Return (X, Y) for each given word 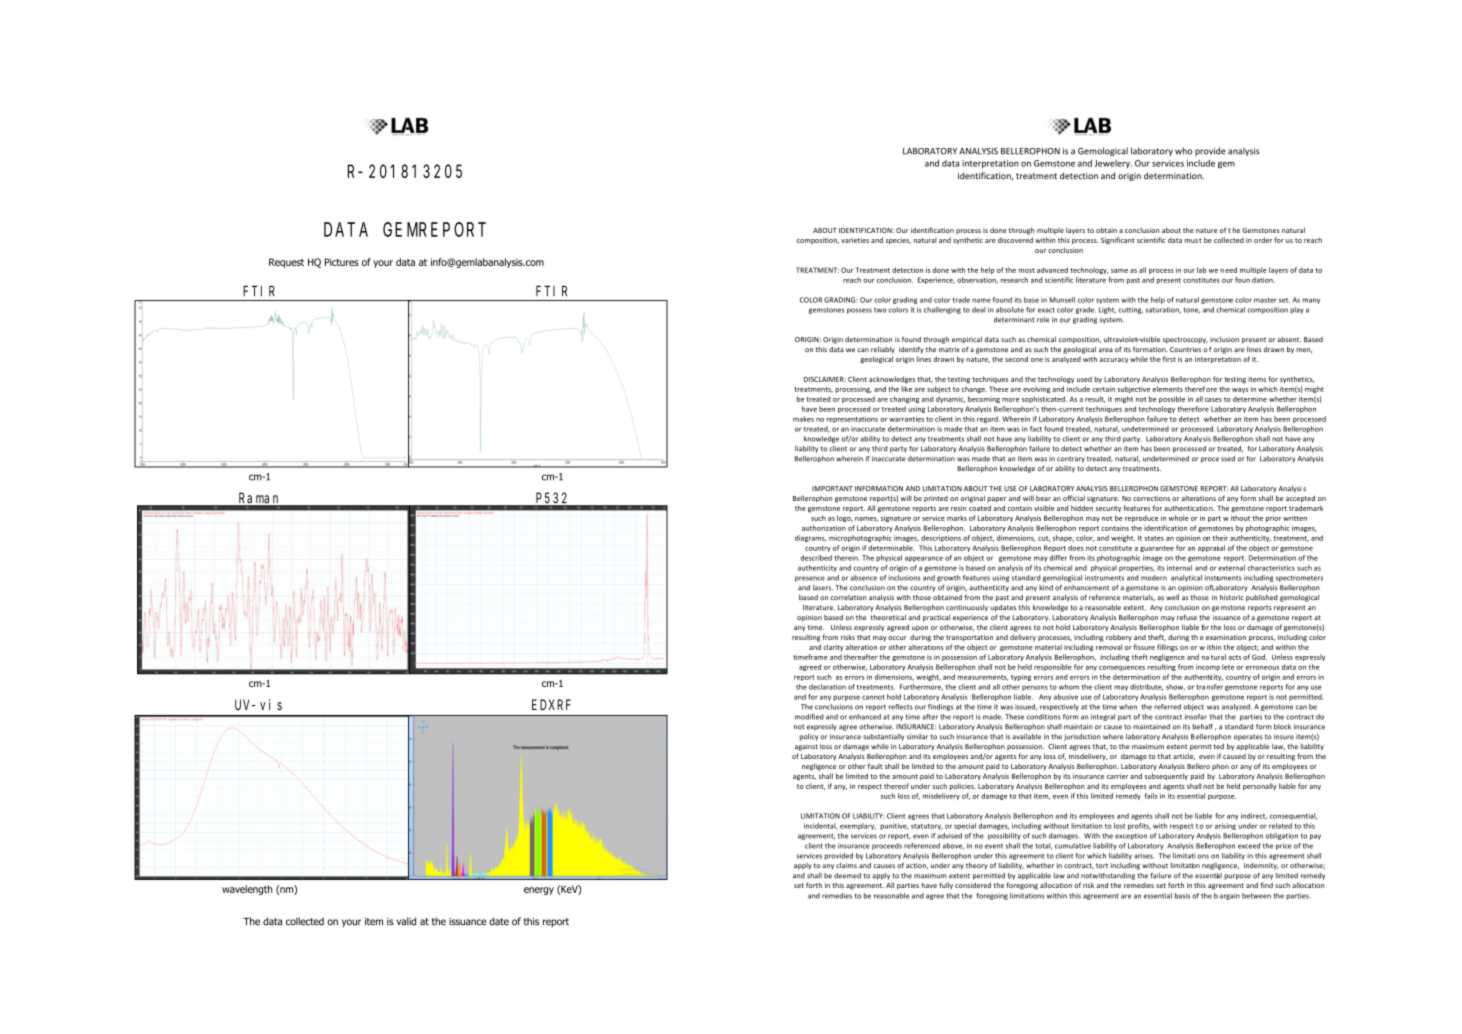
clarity (833, 647)
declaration (827, 687)
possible (1172, 399)
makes (803, 419)
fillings (1167, 648)
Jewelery (1113, 164)
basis (1182, 896)
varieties (855, 240)
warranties (906, 419)
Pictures (342, 262)
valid (406, 921)
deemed (847, 876)
